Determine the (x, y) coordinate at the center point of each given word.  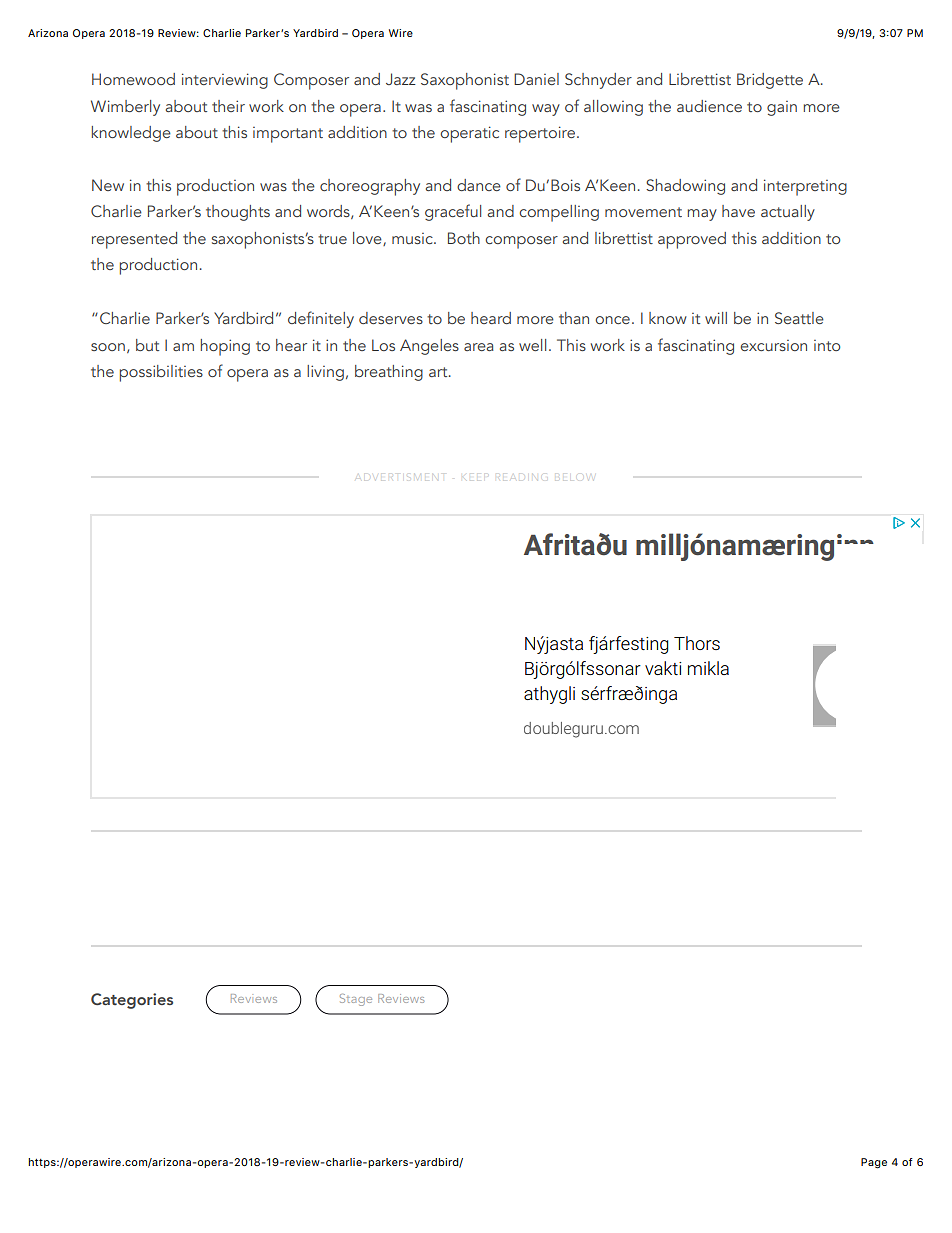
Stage (356, 1000)
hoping (225, 347)
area (479, 347)
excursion (773, 345)
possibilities (161, 373)
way (546, 110)
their (228, 106)
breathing (389, 373)
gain (782, 108)
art (439, 372)
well (532, 345)
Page (874, 1163)
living (325, 373)
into (827, 345)
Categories (132, 1001)
